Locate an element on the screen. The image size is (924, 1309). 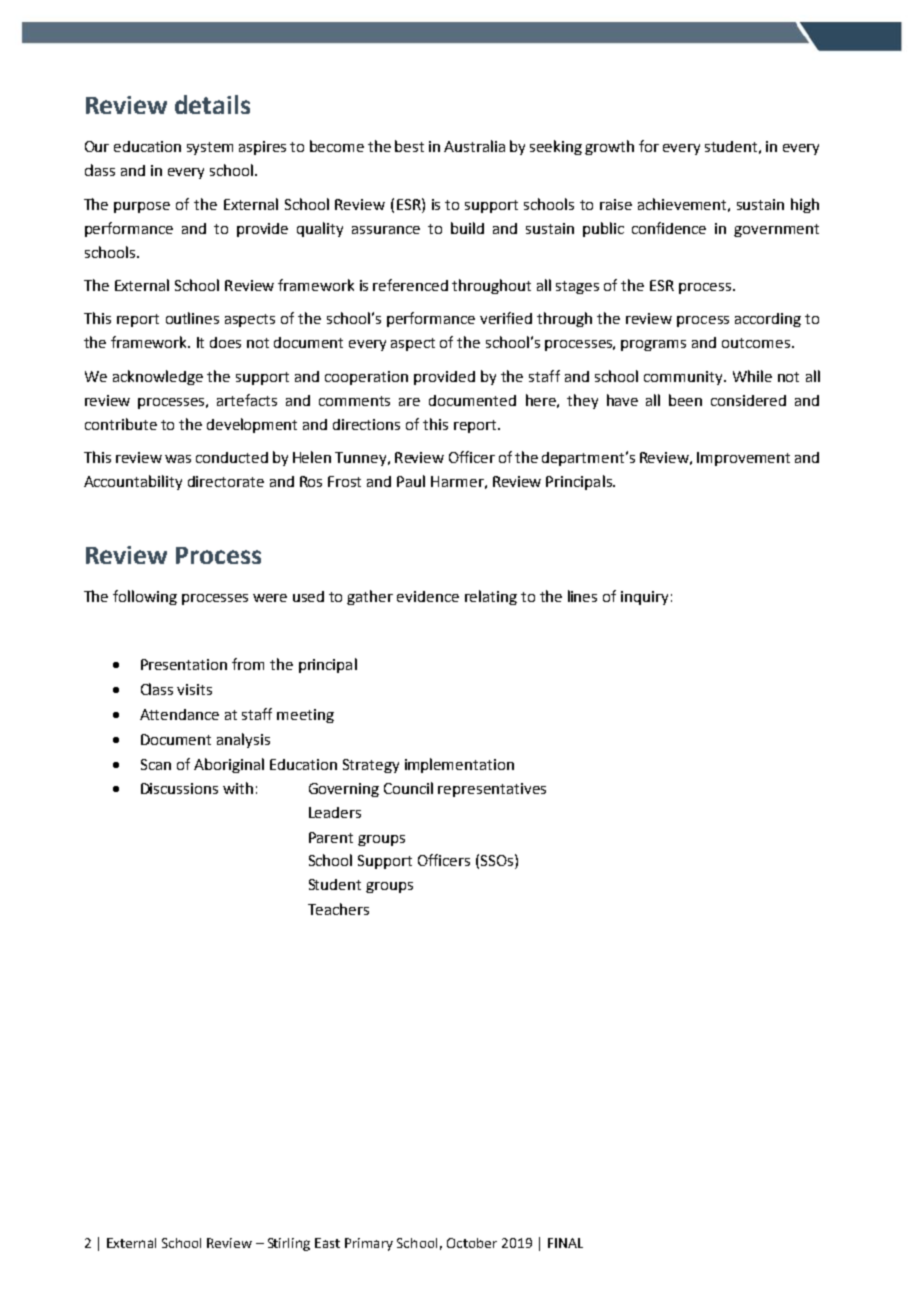
growth is located at coordinates (609, 147).
